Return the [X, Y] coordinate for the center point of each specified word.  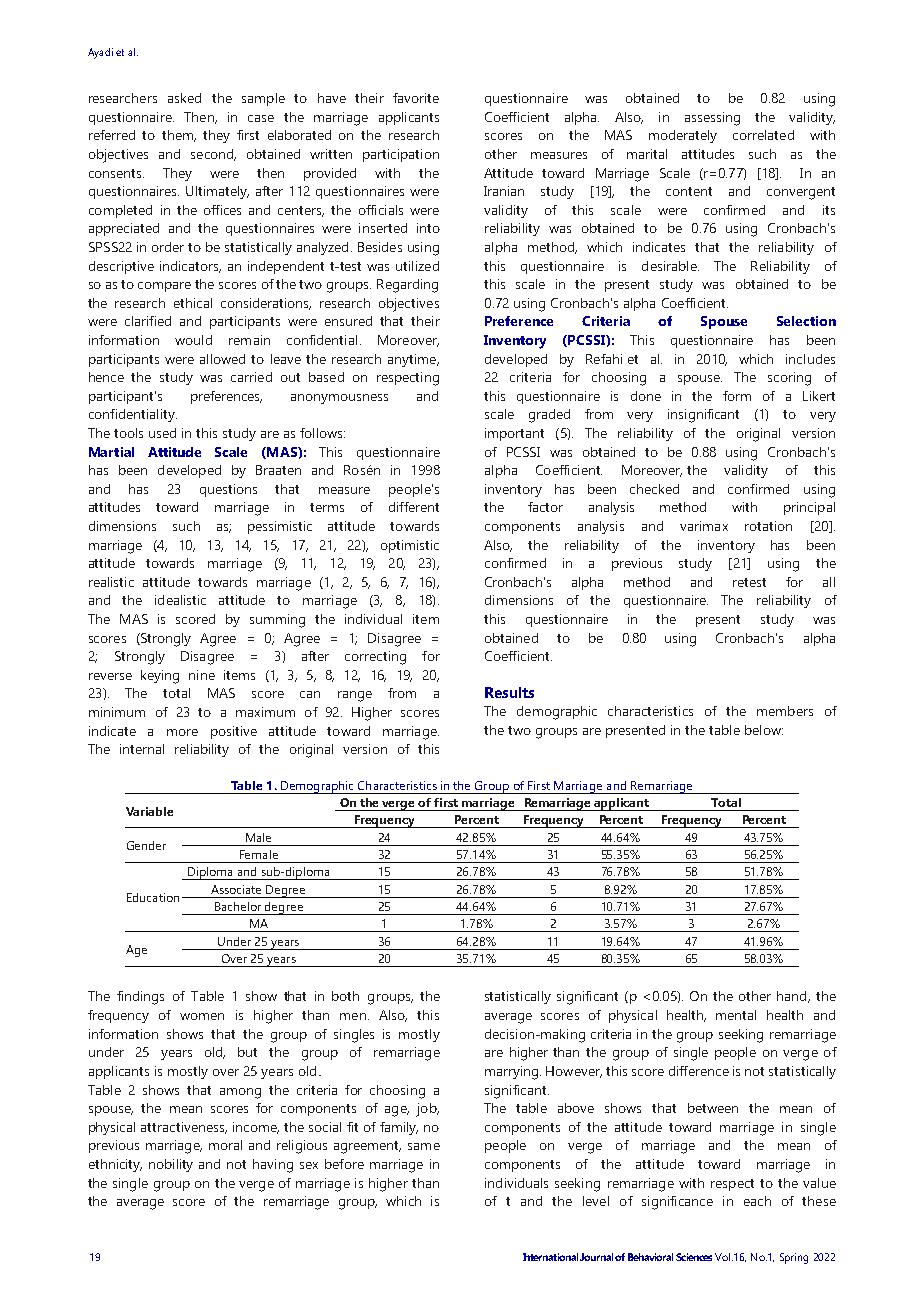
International [550, 1257]
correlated [763, 135]
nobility [171, 1165]
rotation [768, 526]
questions [228, 490]
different [414, 507]
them [179, 136]
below [764, 730]
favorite [416, 98]
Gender [146, 845]
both [345, 996]
